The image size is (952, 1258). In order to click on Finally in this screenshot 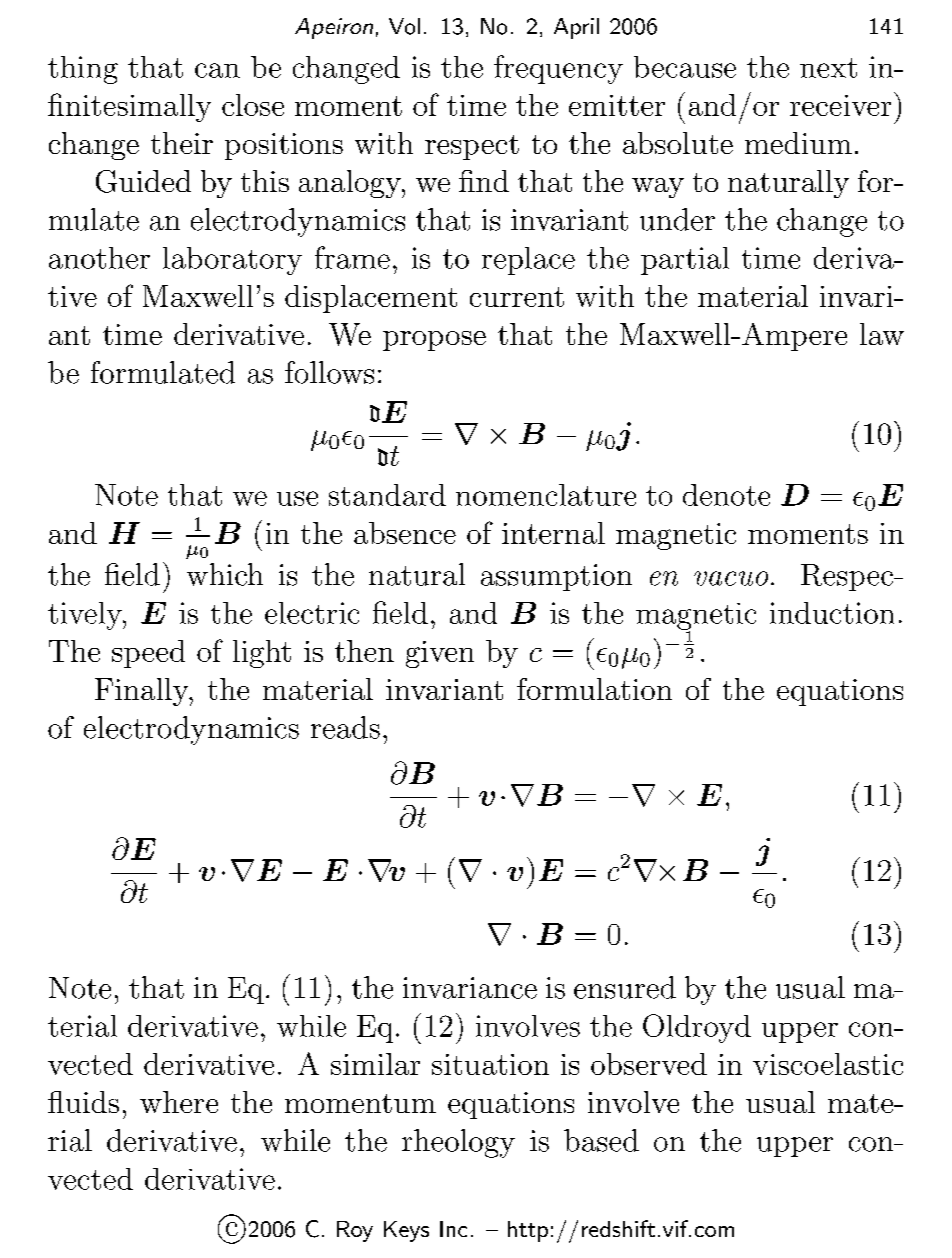, I will do `click(143, 692)`.
